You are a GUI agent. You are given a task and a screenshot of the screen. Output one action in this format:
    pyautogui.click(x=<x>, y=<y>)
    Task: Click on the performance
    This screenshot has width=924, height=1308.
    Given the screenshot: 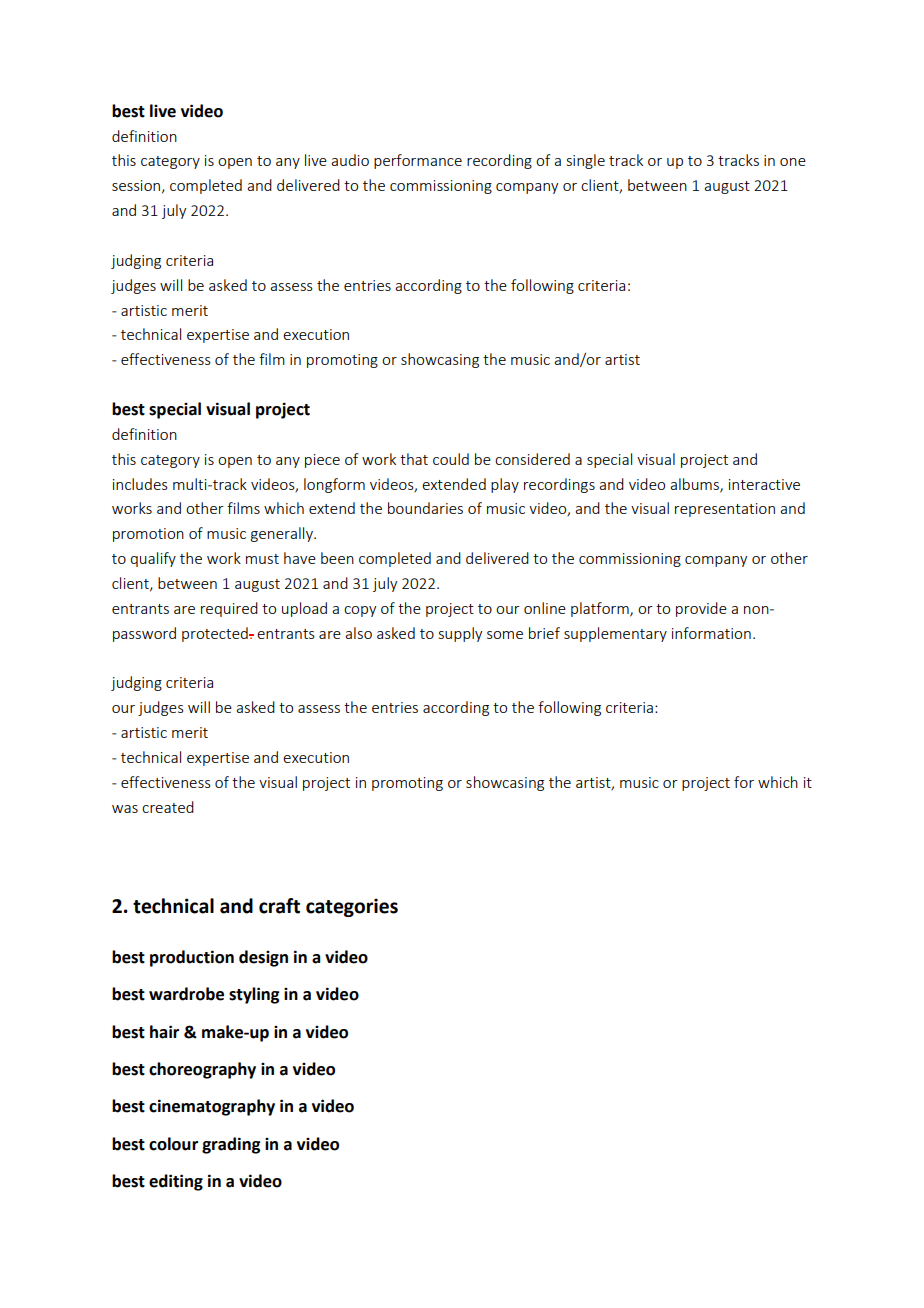 What is the action you would take?
    pyautogui.click(x=418, y=161)
